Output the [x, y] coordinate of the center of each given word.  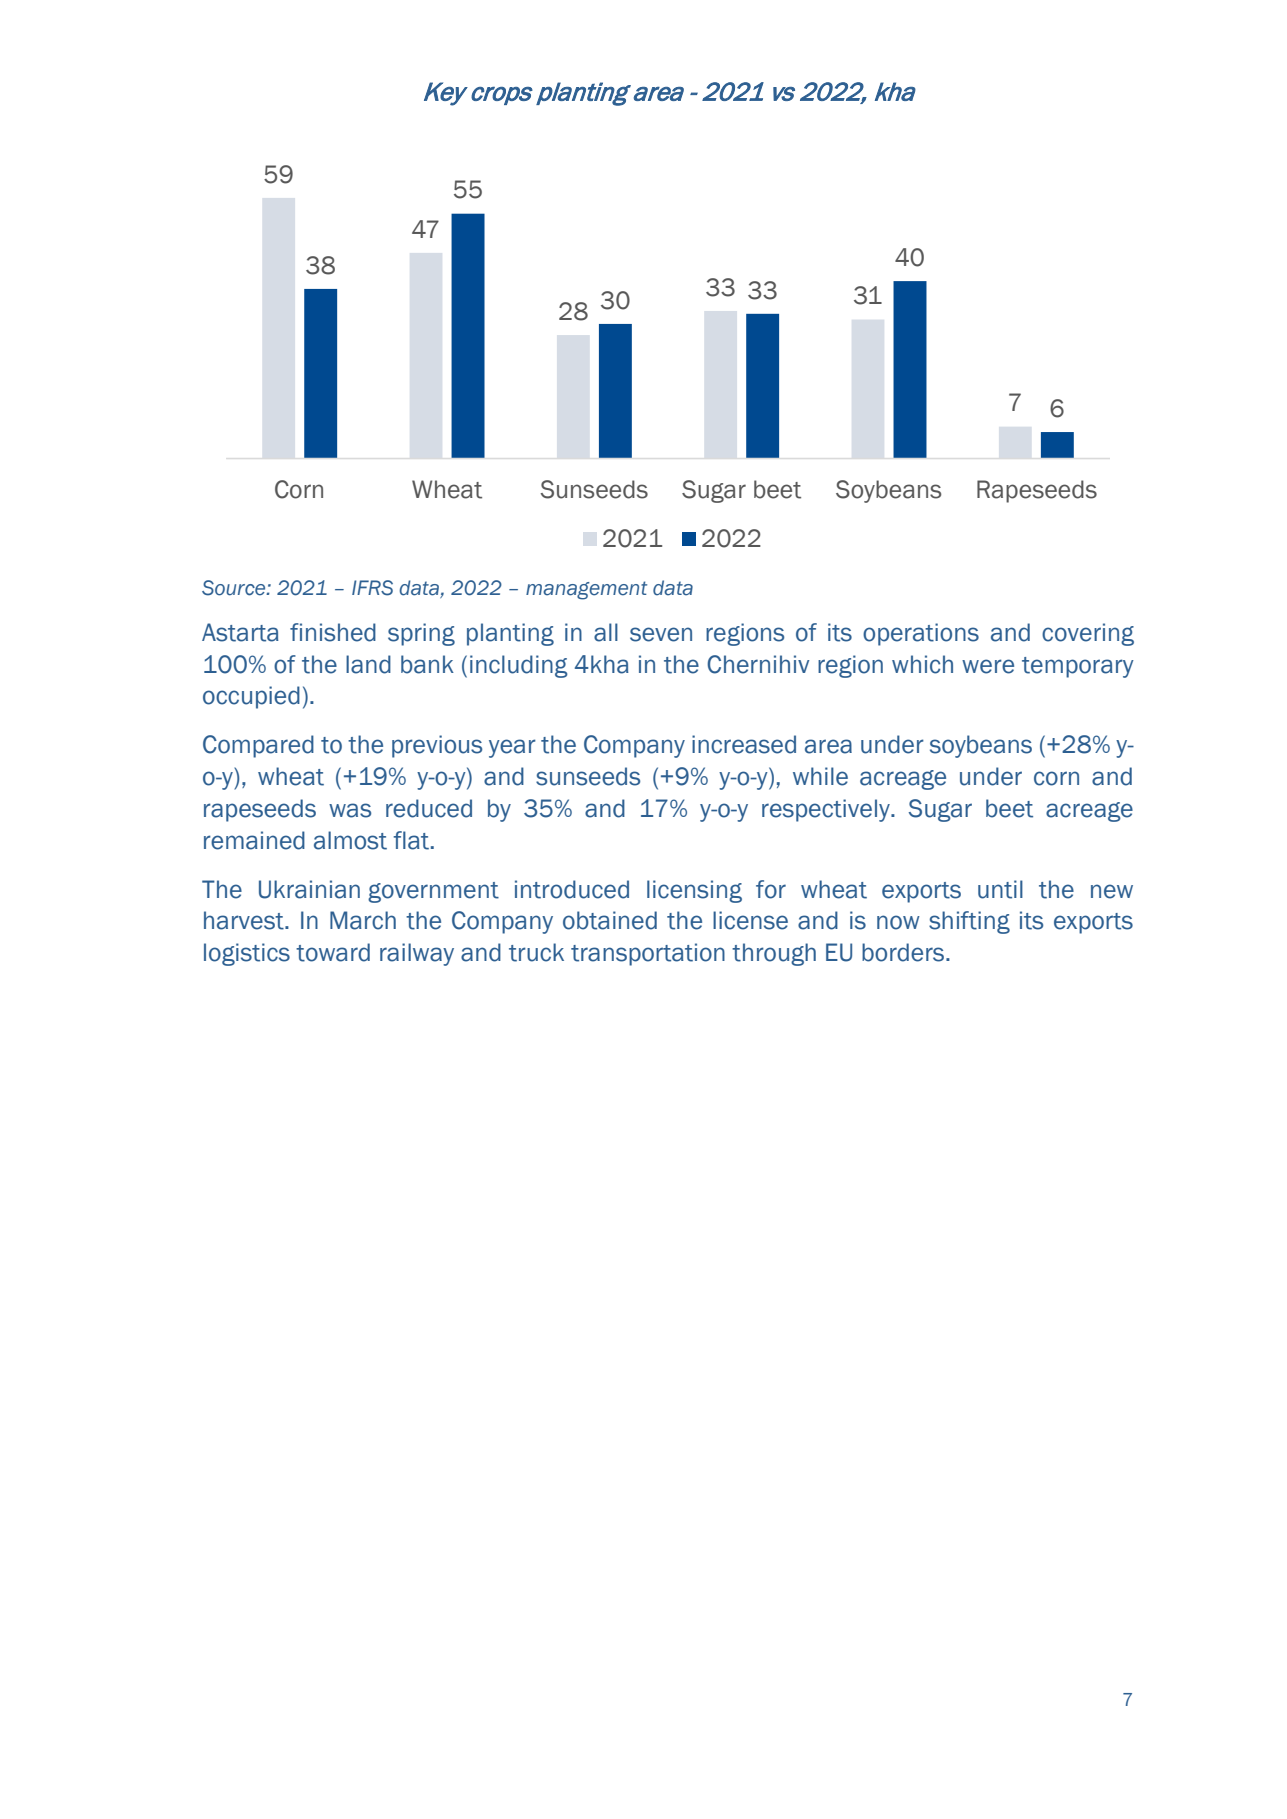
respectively [827, 810]
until [1000, 889]
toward [333, 952]
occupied [251, 697]
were [988, 666]
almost [350, 840]
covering [1088, 634]
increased [744, 744]
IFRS [372, 588]
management [586, 590]
